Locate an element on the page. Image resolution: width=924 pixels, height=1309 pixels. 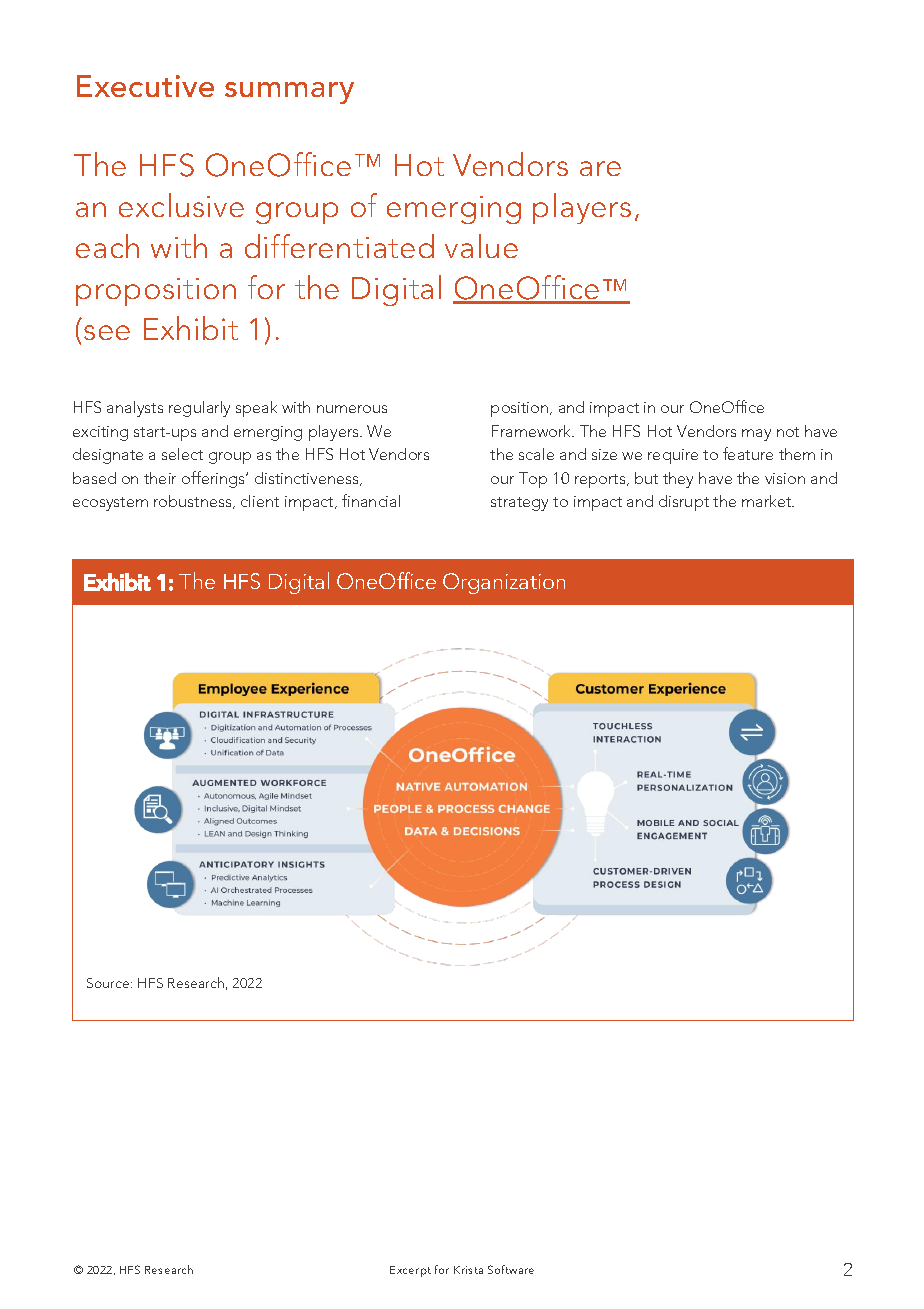
robustness is located at coordinates (194, 502).
